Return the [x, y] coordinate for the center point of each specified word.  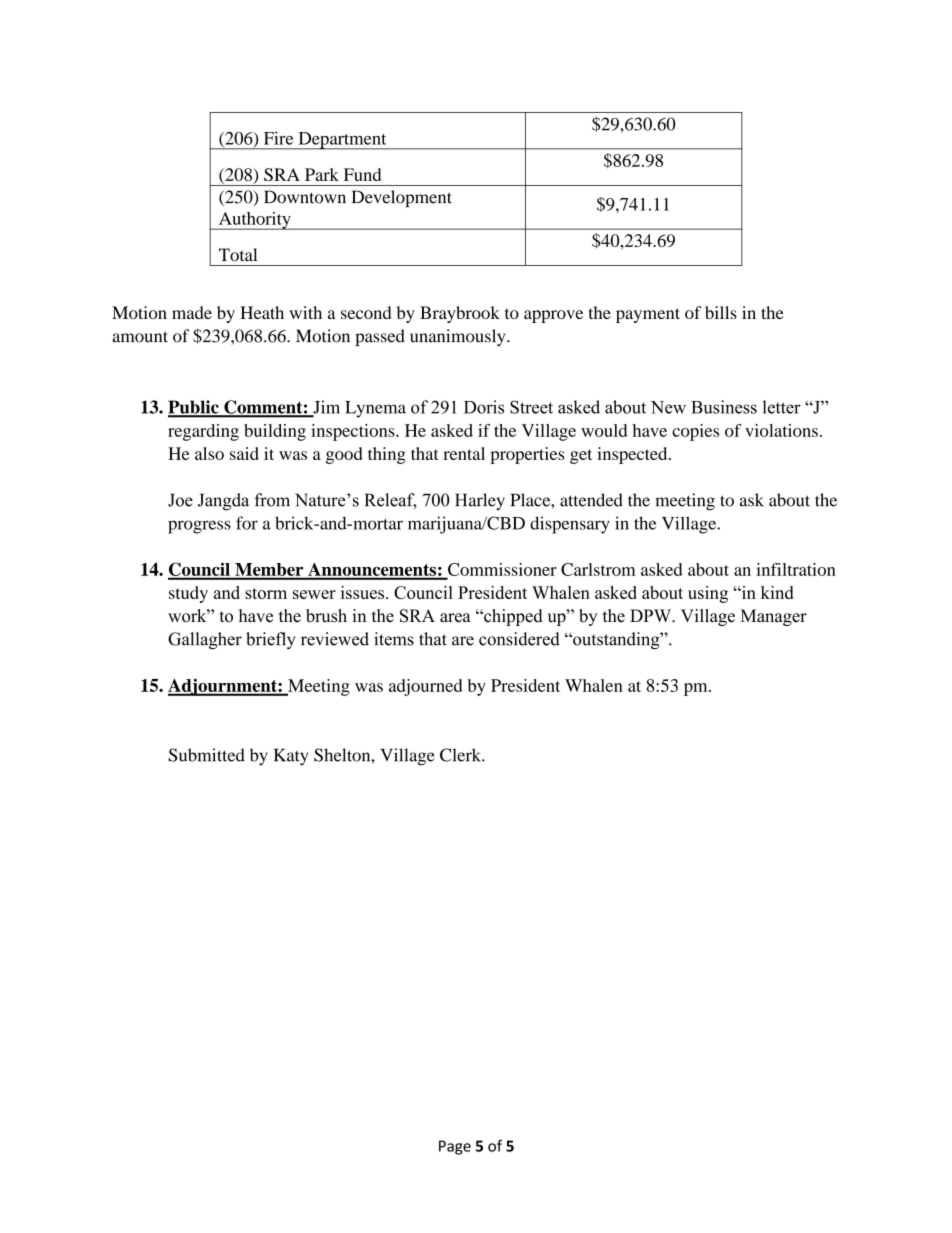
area [455, 618]
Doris [484, 407]
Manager [774, 617]
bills [721, 312]
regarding [203, 432]
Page [455, 1147]
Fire [278, 138]
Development [402, 198]
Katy [291, 757]
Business [724, 407]
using [708, 594]
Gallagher [205, 640]
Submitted [207, 755]
